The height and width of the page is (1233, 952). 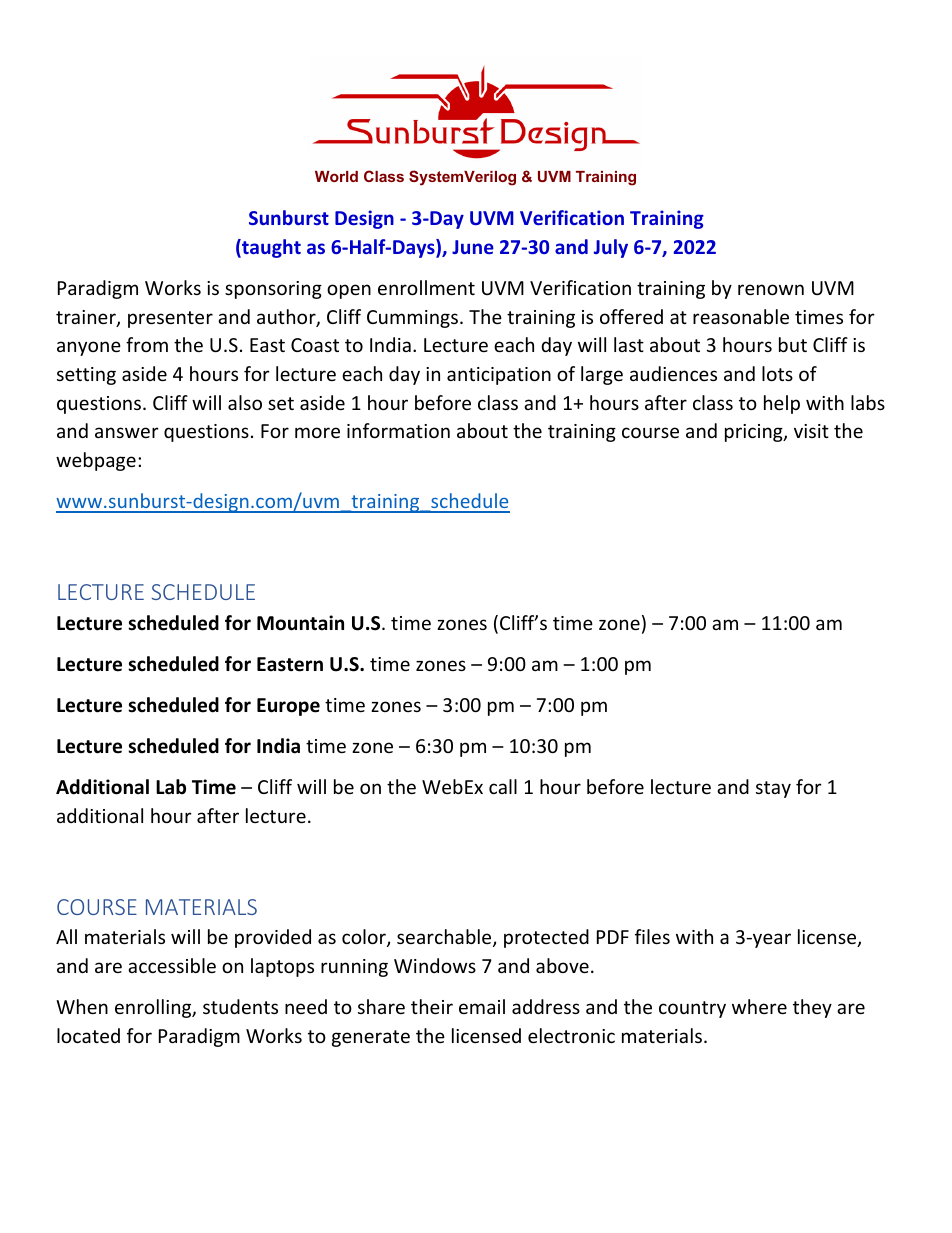 What do you see at coordinates (240, 1006) in the page?
I see `students` at bounding box center [240, 1006].
